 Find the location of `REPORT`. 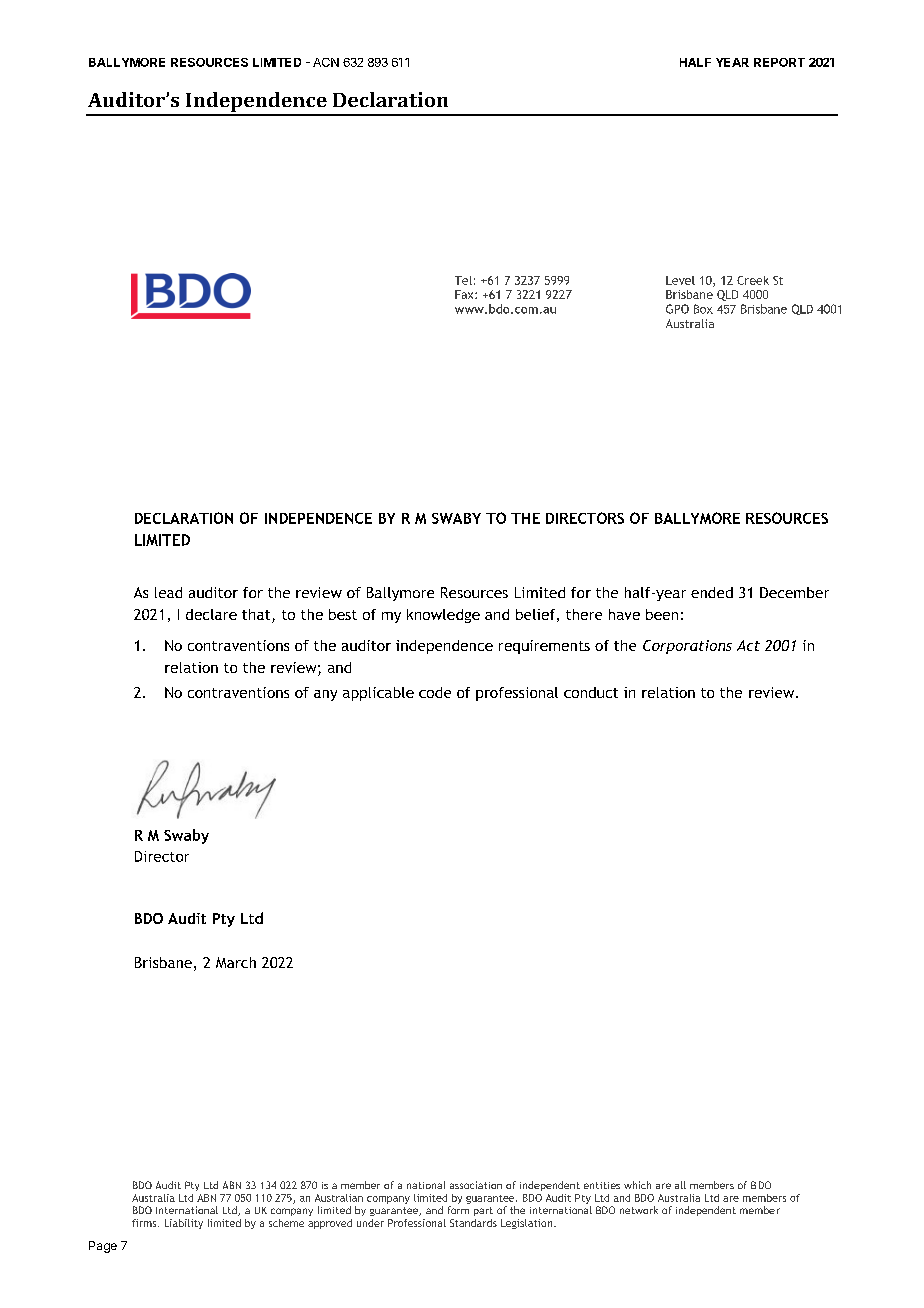

REPORT is located at coordinates (779, 62).
